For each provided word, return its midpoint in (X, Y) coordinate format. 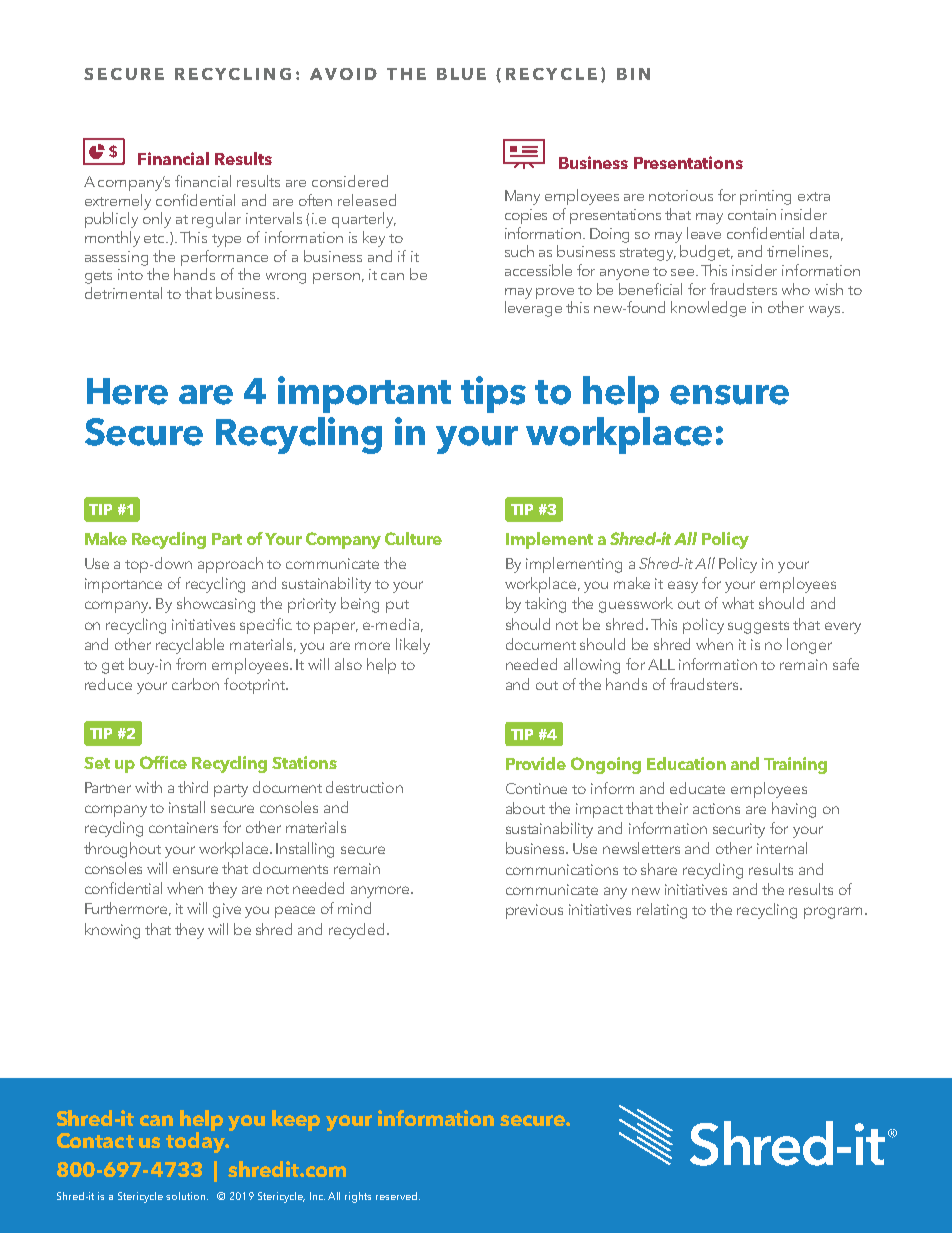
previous (534, 911)
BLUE (461, 74)
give (227, 910)
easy (683, 587)
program (835, 913)
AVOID (343, 74)
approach (230, 565)
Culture (413, 538)
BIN (633, 74)
